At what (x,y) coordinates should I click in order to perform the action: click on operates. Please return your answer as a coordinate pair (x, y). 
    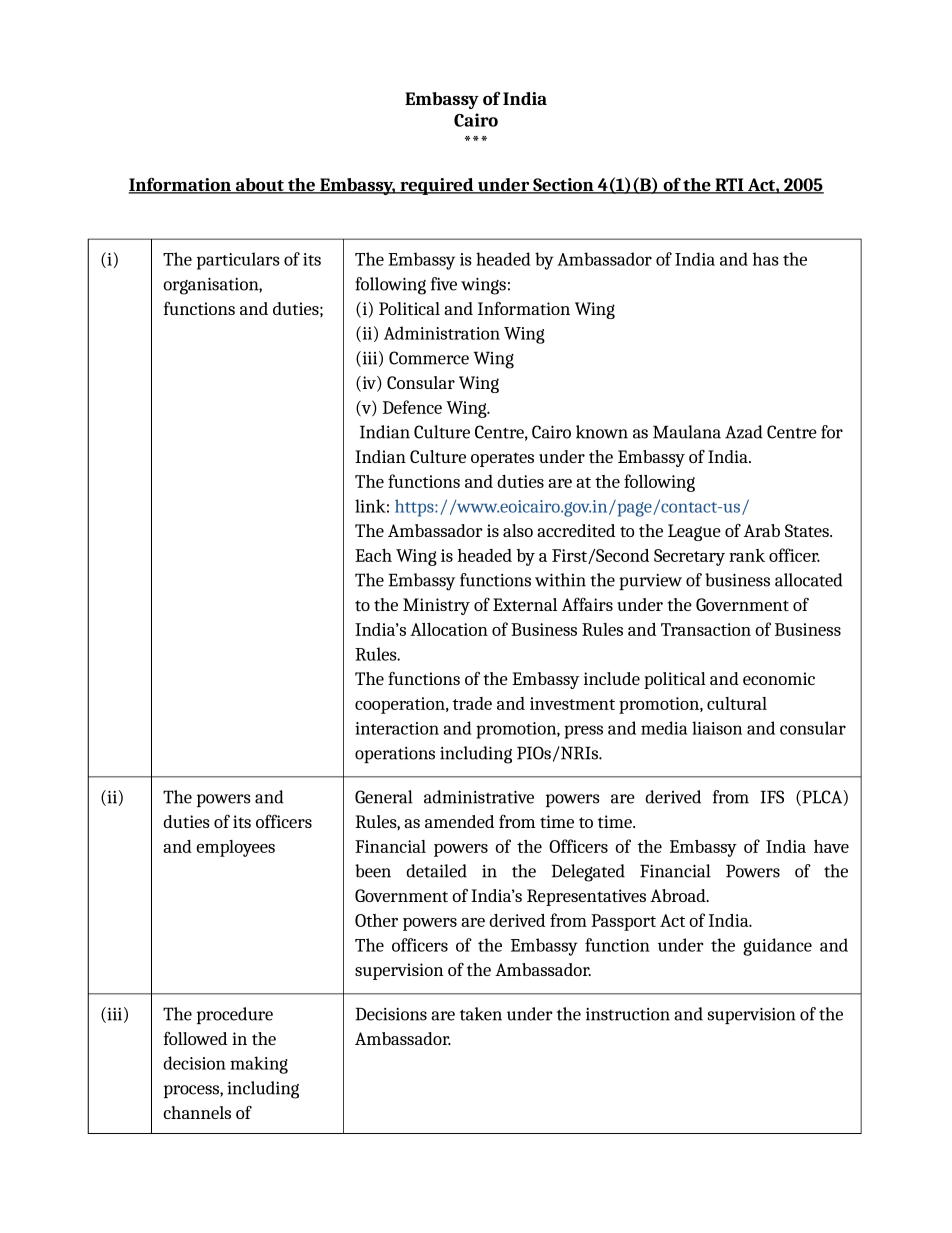
    Looking at the image, I should click on (502, 459).
